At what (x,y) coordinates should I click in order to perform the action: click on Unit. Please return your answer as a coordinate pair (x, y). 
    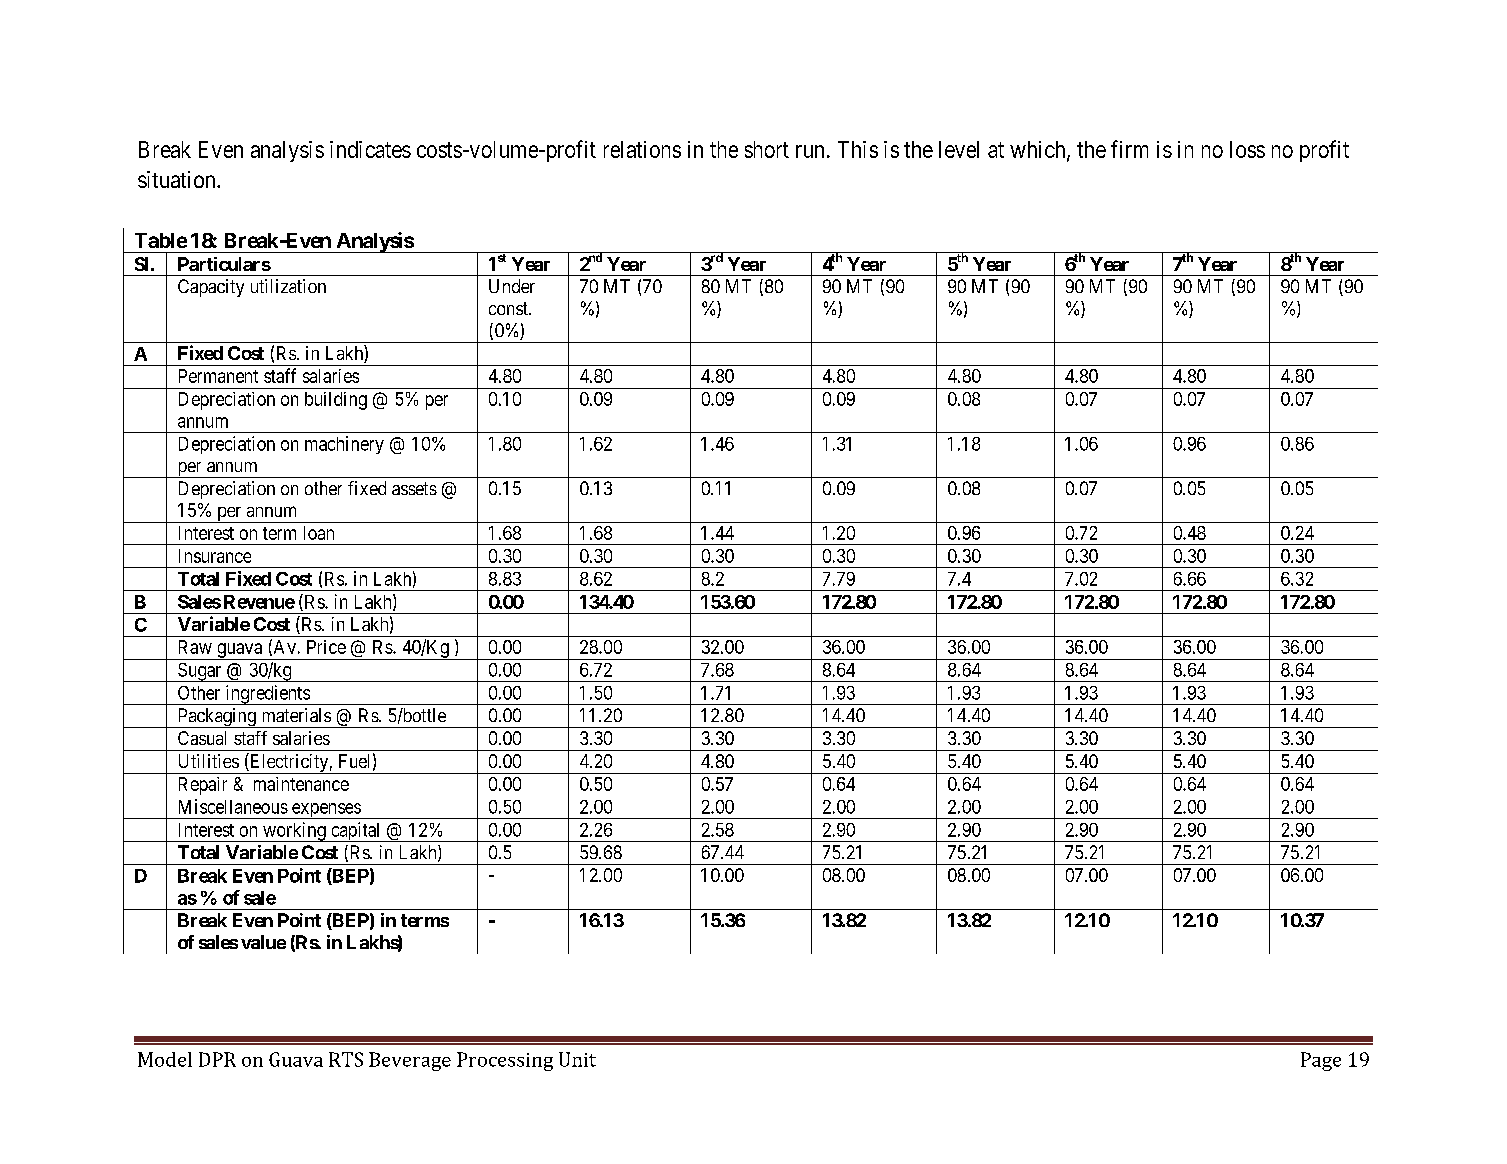
    Looking at the image, I should click on (577, 1059).
